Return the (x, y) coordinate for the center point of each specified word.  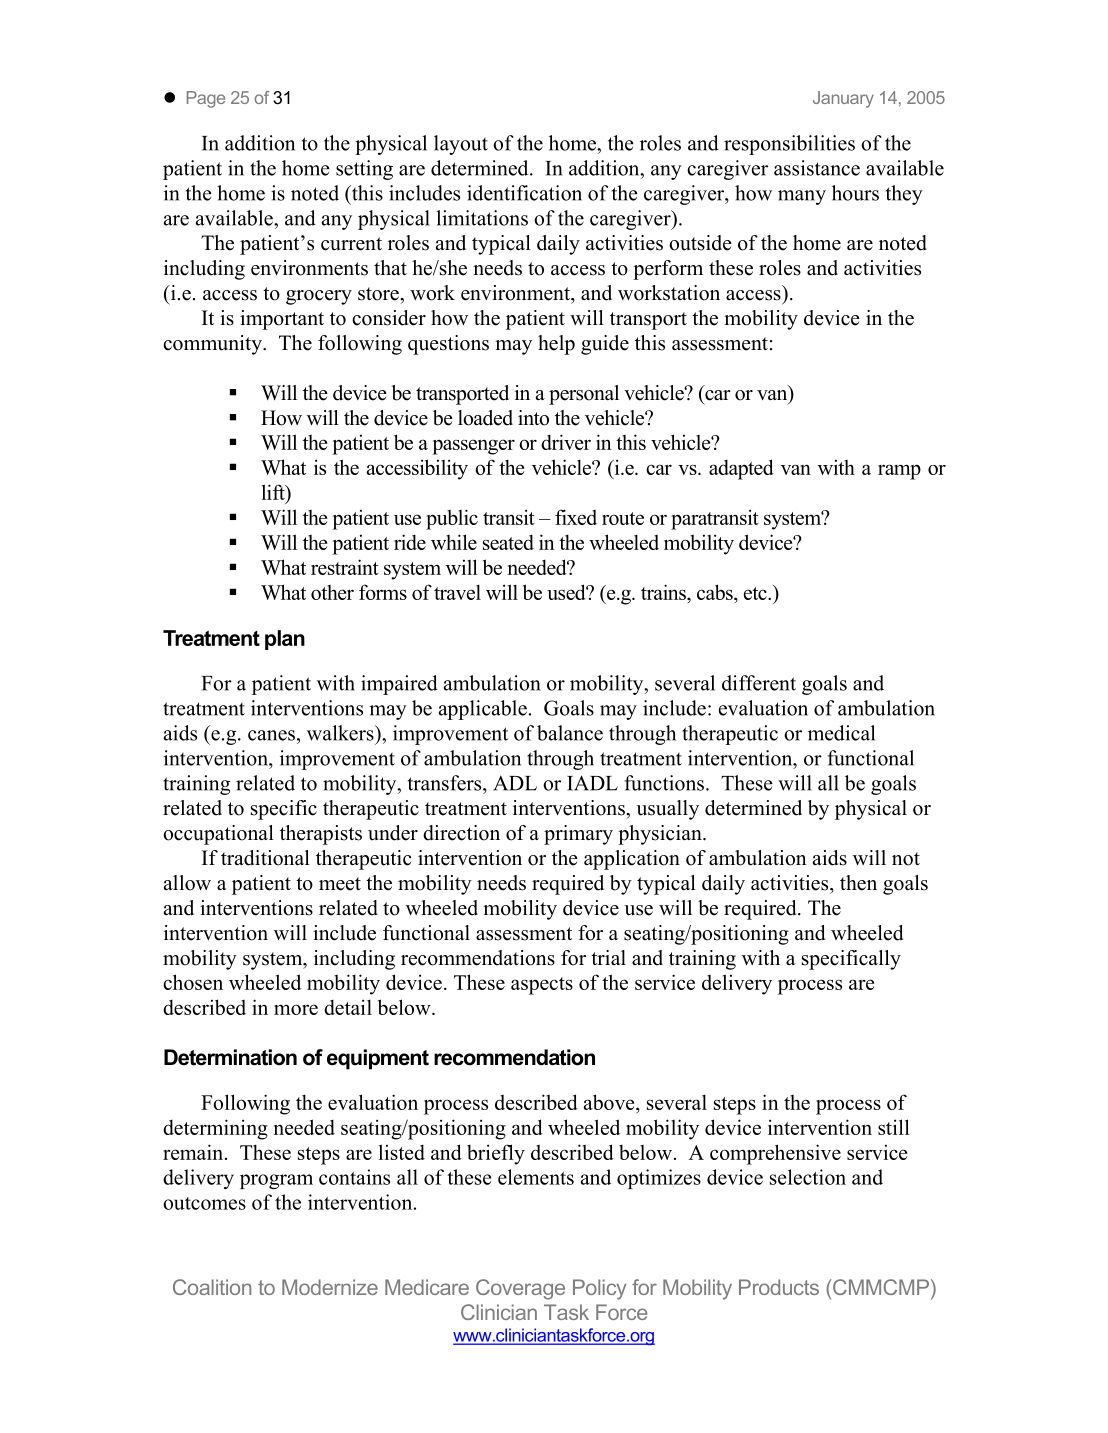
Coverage (520, 1289)
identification (524, 193)
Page (206, 99)
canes (271, 735)
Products (779, 1287)
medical (841, 733)
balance (570, 733)
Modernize (330, 1287)
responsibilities (789, 145)
